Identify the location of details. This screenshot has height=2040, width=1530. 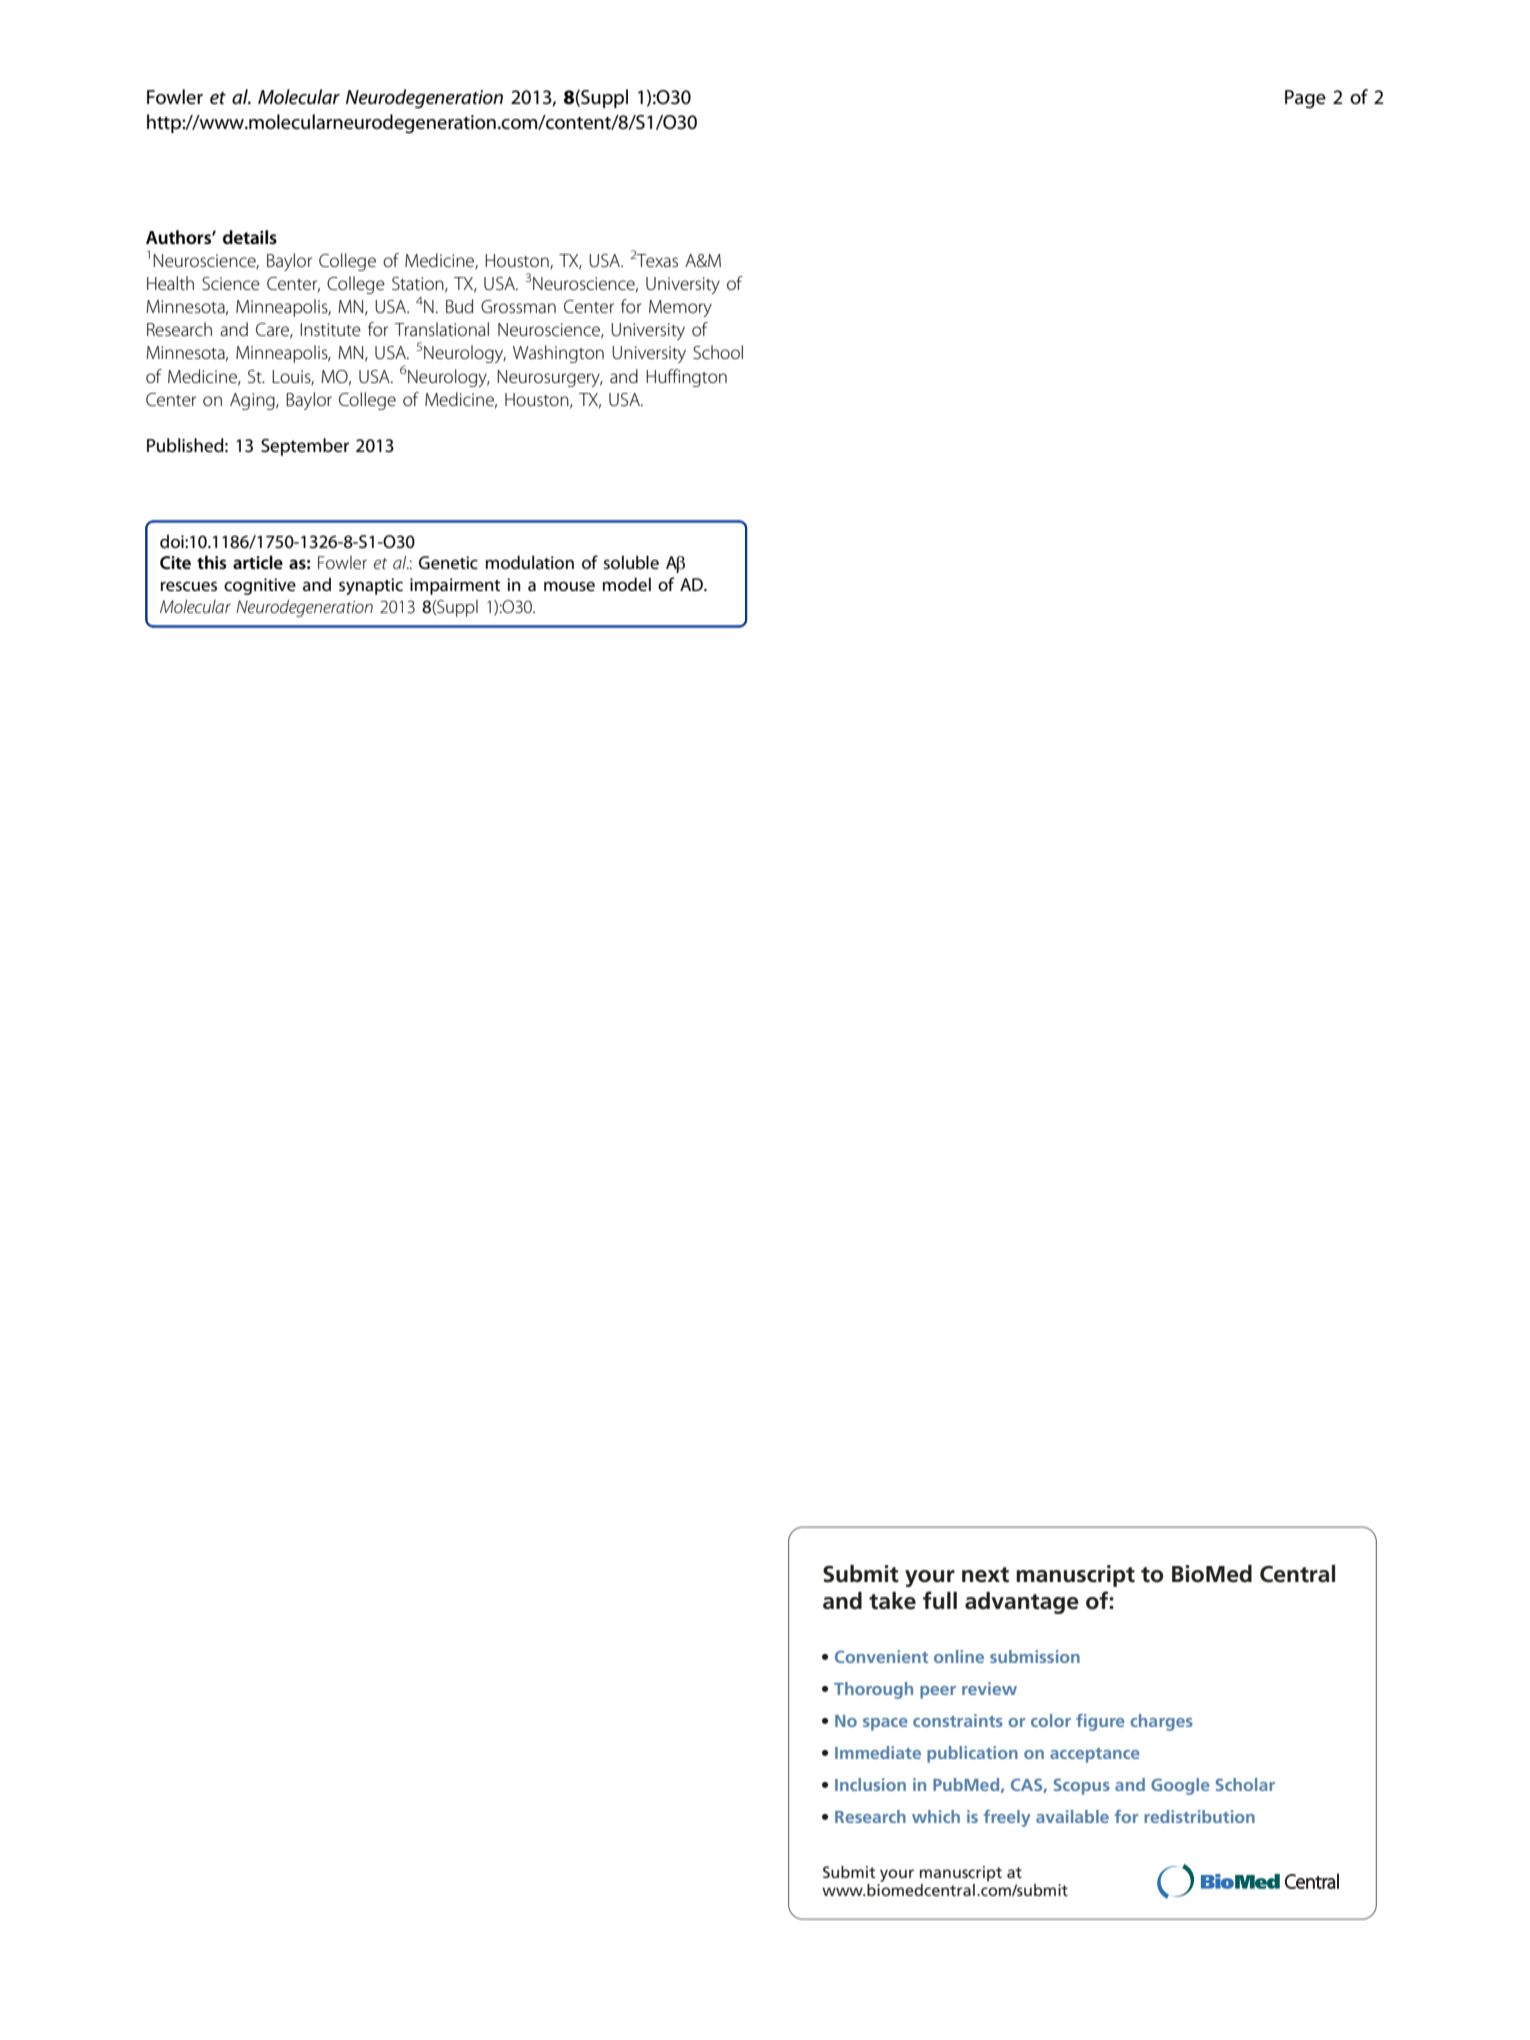
(250, 237).
